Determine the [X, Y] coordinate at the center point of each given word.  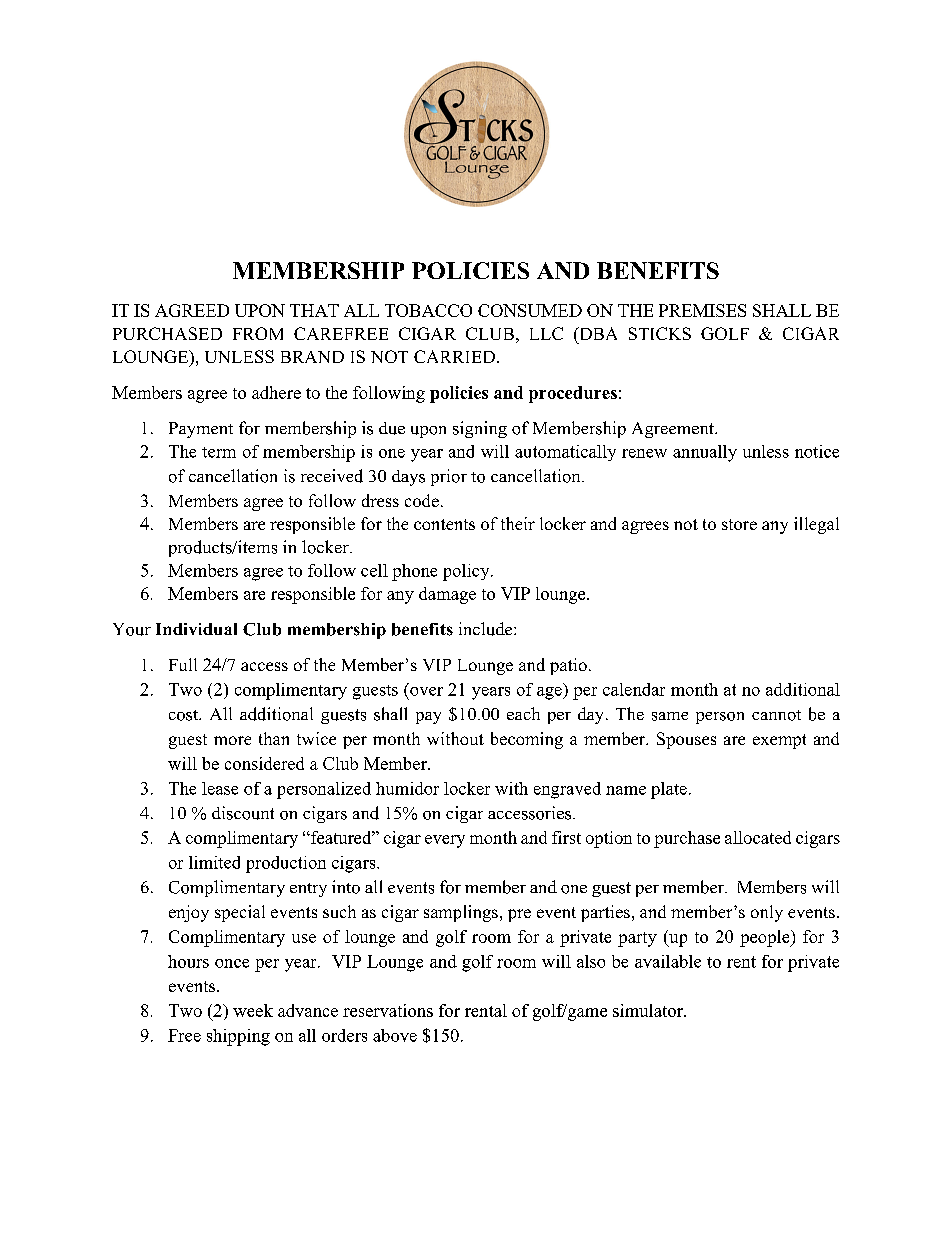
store [739, 524]
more [232, 740]
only [767, 913]
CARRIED [454, 356]
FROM [258, 333]
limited [214, 862]
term [219, 452]
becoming [527, 740]
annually [705, 453]
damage [447, 595]
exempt [779, 741]
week [253, 1010]
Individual [196, 629]
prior [449, 477]
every [445, 841]
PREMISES [702, 310]
